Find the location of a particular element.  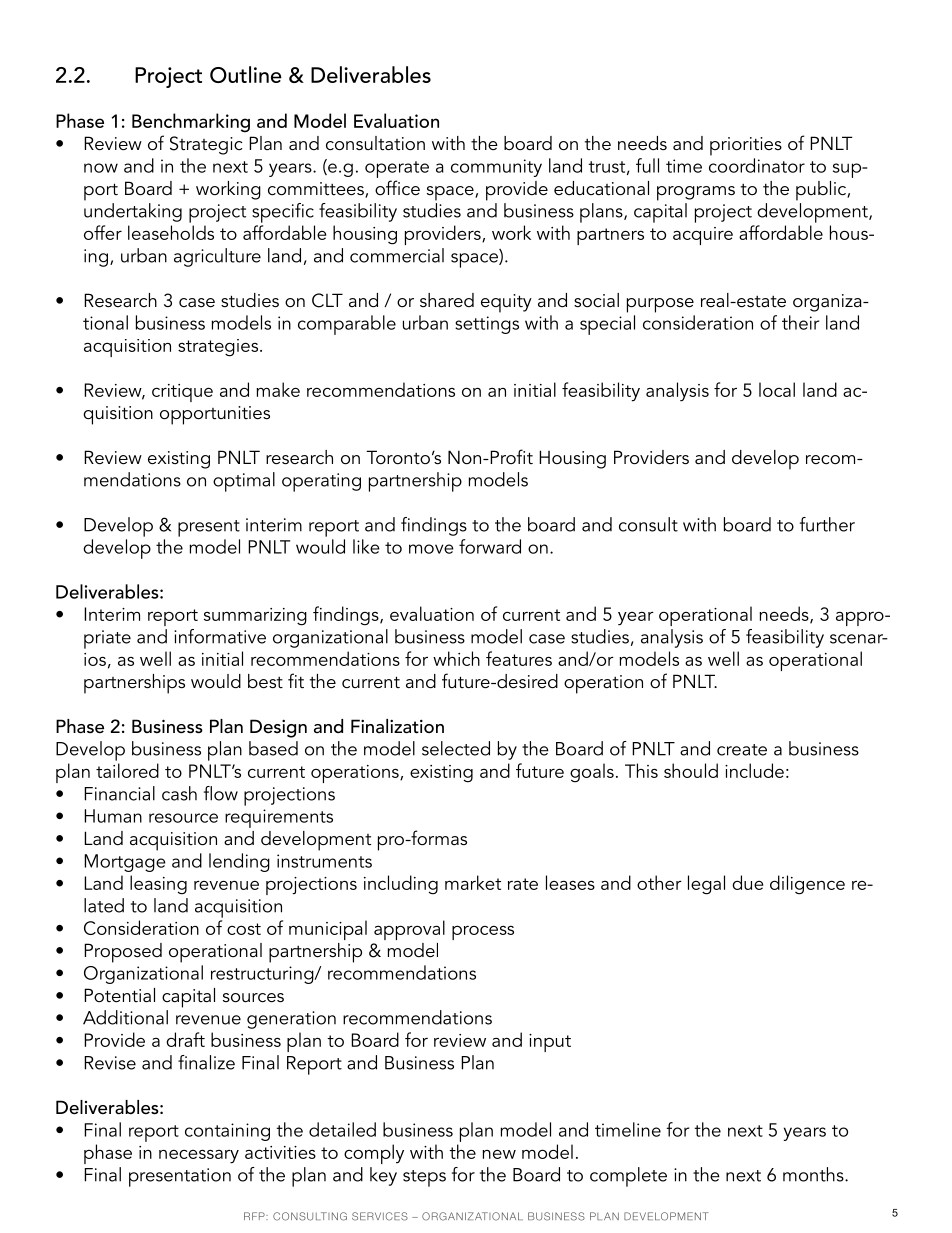

priorities is located at coordinates (746, 146).
